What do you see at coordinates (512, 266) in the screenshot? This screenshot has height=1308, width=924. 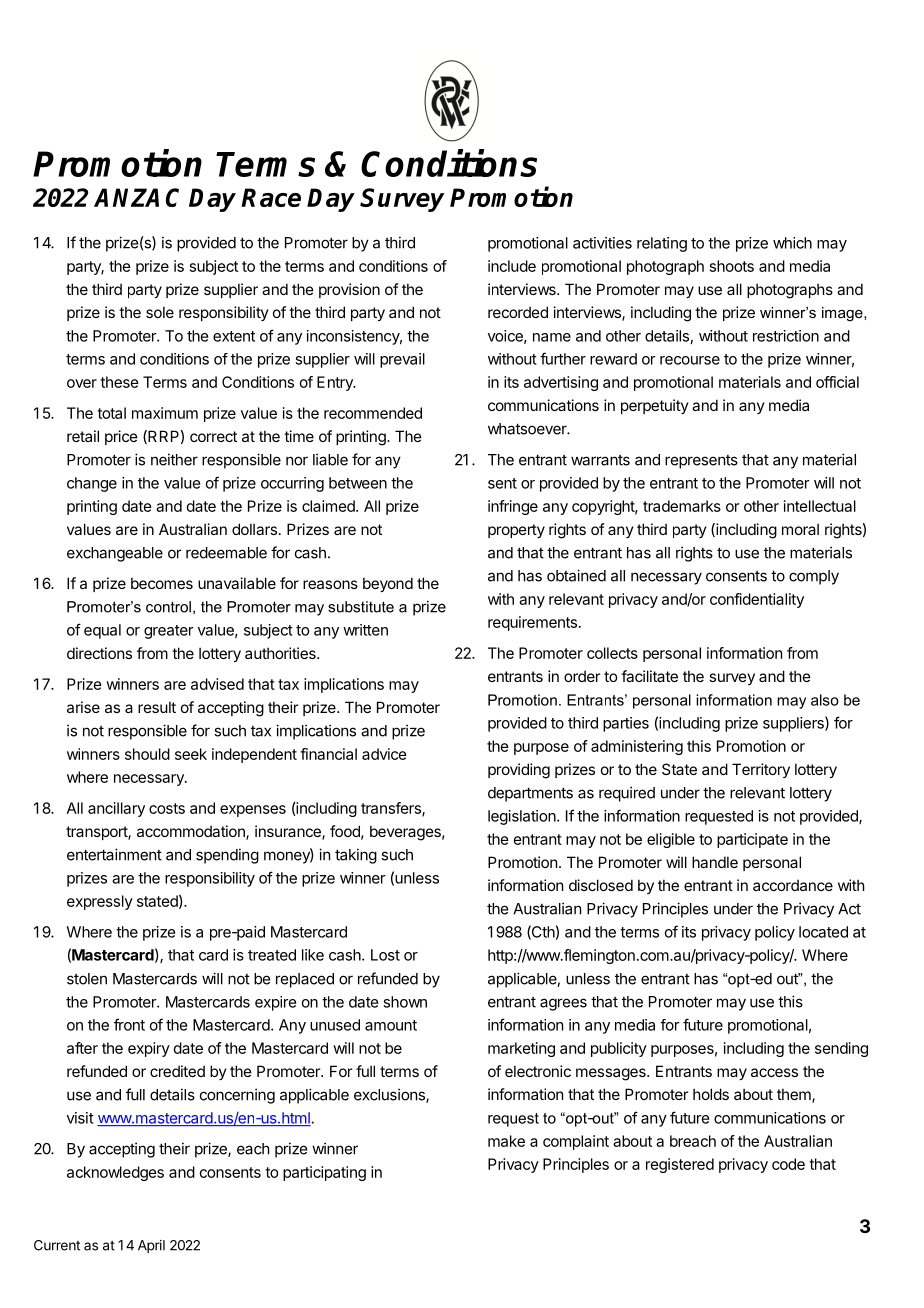 I see `include` at bounding box center [512, 266].
